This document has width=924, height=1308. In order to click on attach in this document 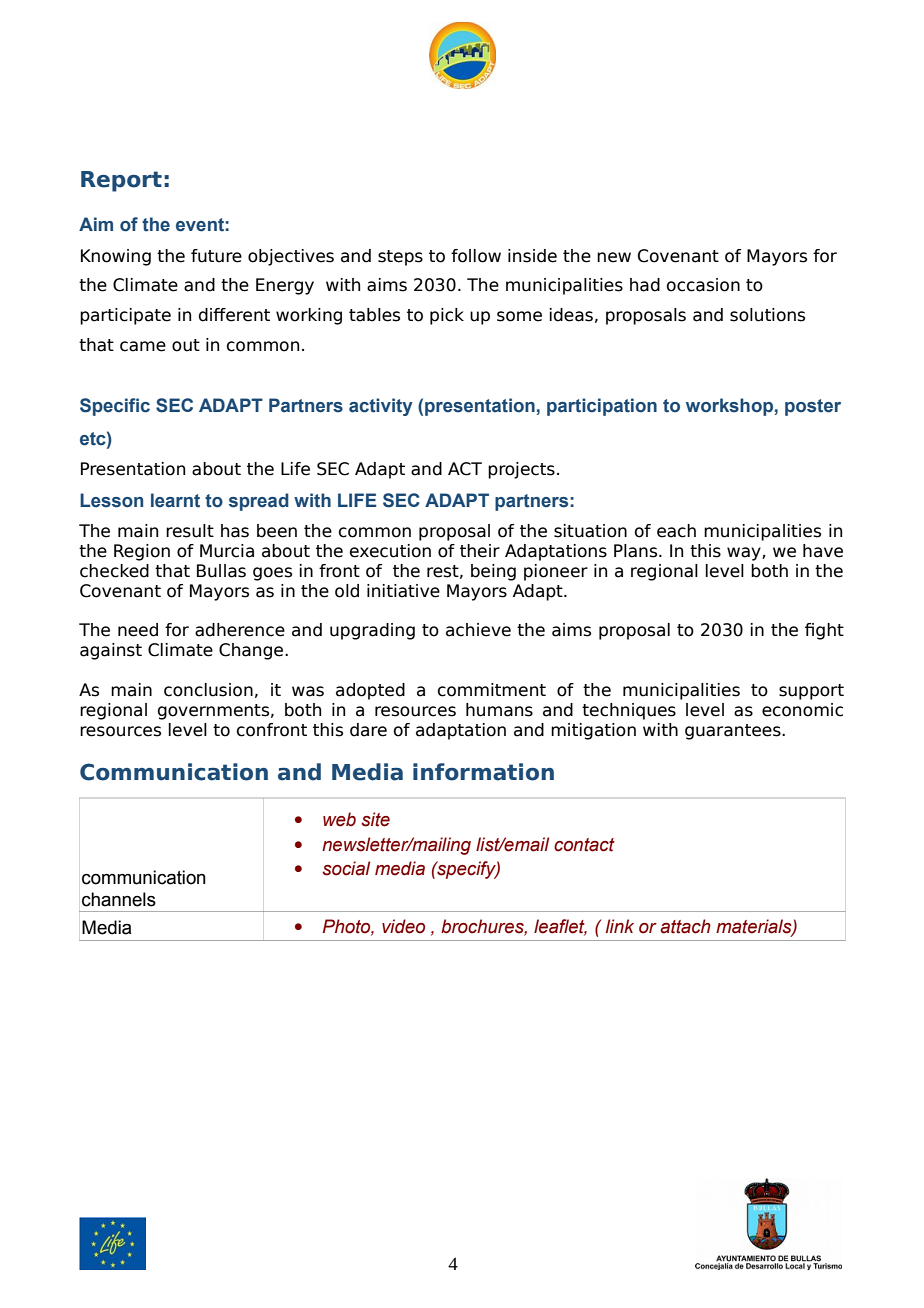, I will do `click(685, 926)`.
